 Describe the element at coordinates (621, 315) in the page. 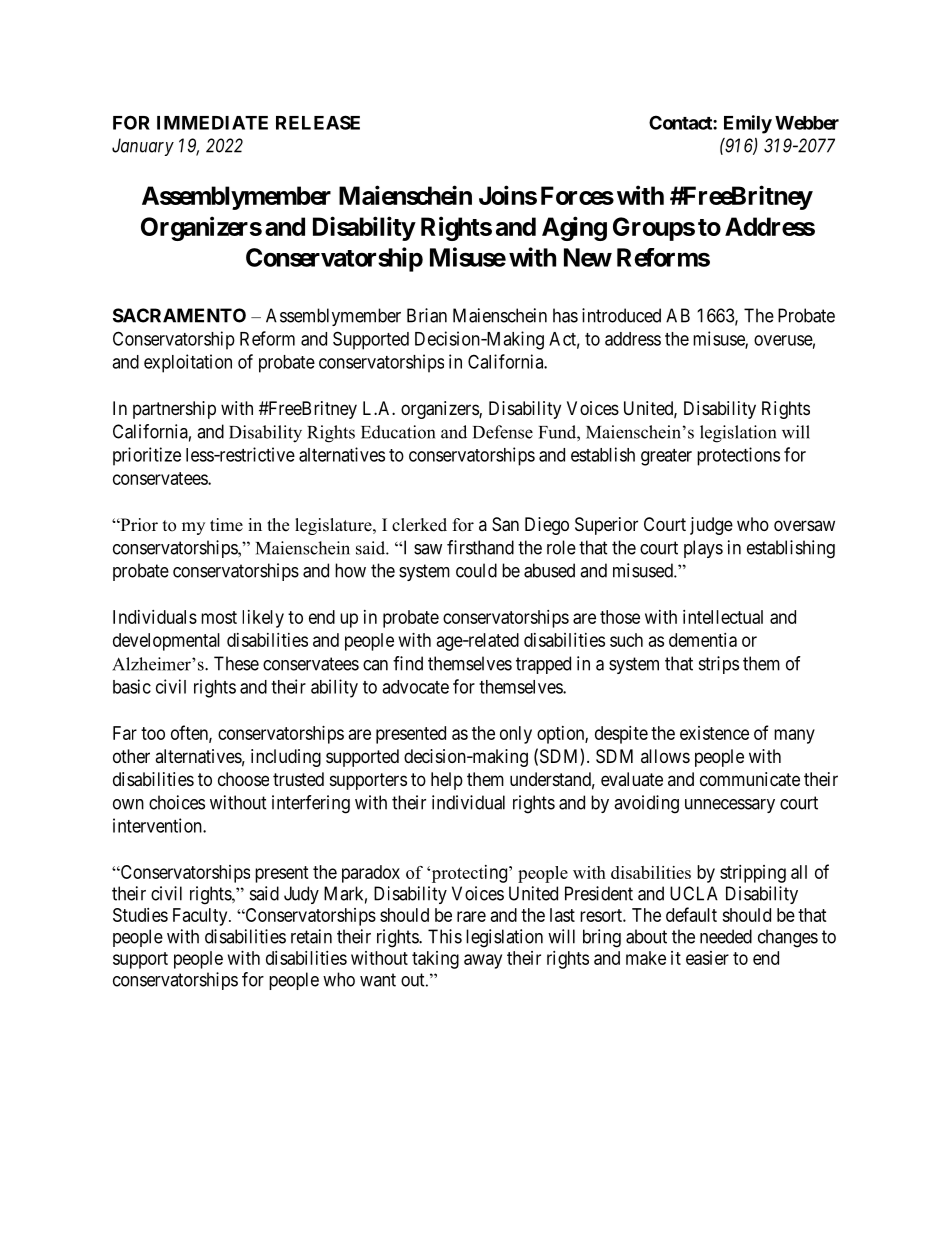

I see `introduced` at that location.
